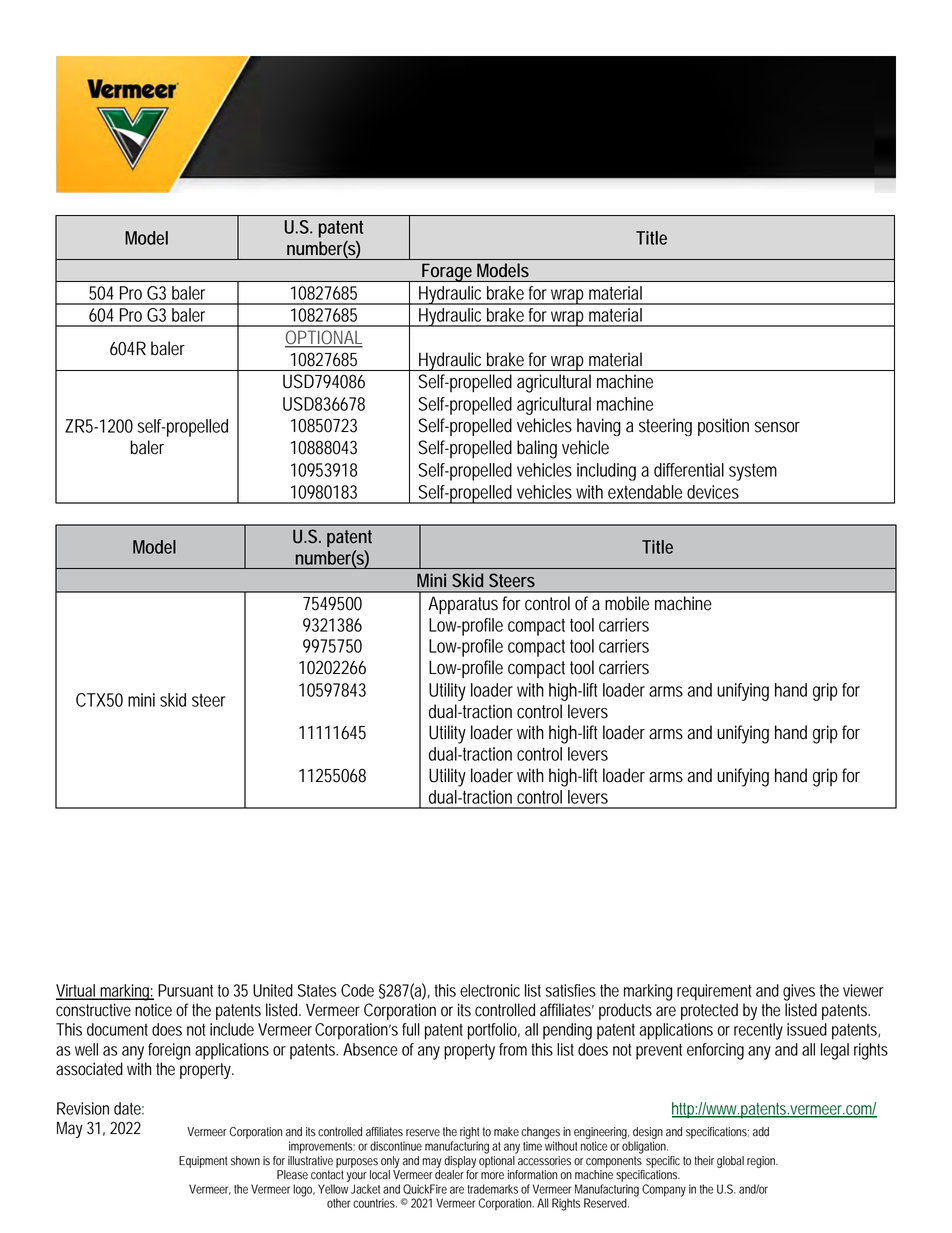 The image size is (952, 1233). Describe the element at coordinates (463, 605) in the screenshot. I see `Apparatus` at that location.
